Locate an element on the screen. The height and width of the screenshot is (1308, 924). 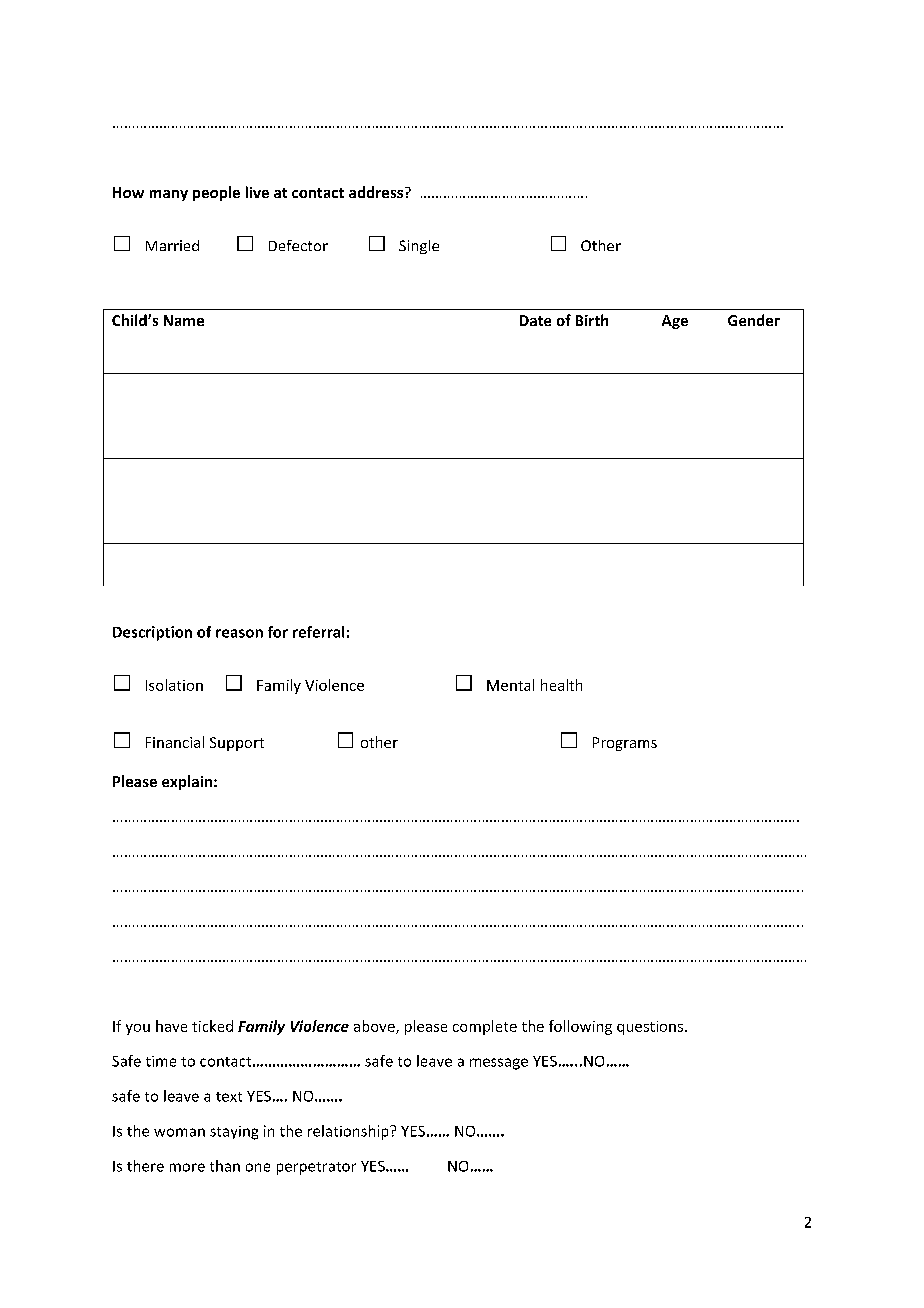
woman is located at coordinates (179, 1132).
